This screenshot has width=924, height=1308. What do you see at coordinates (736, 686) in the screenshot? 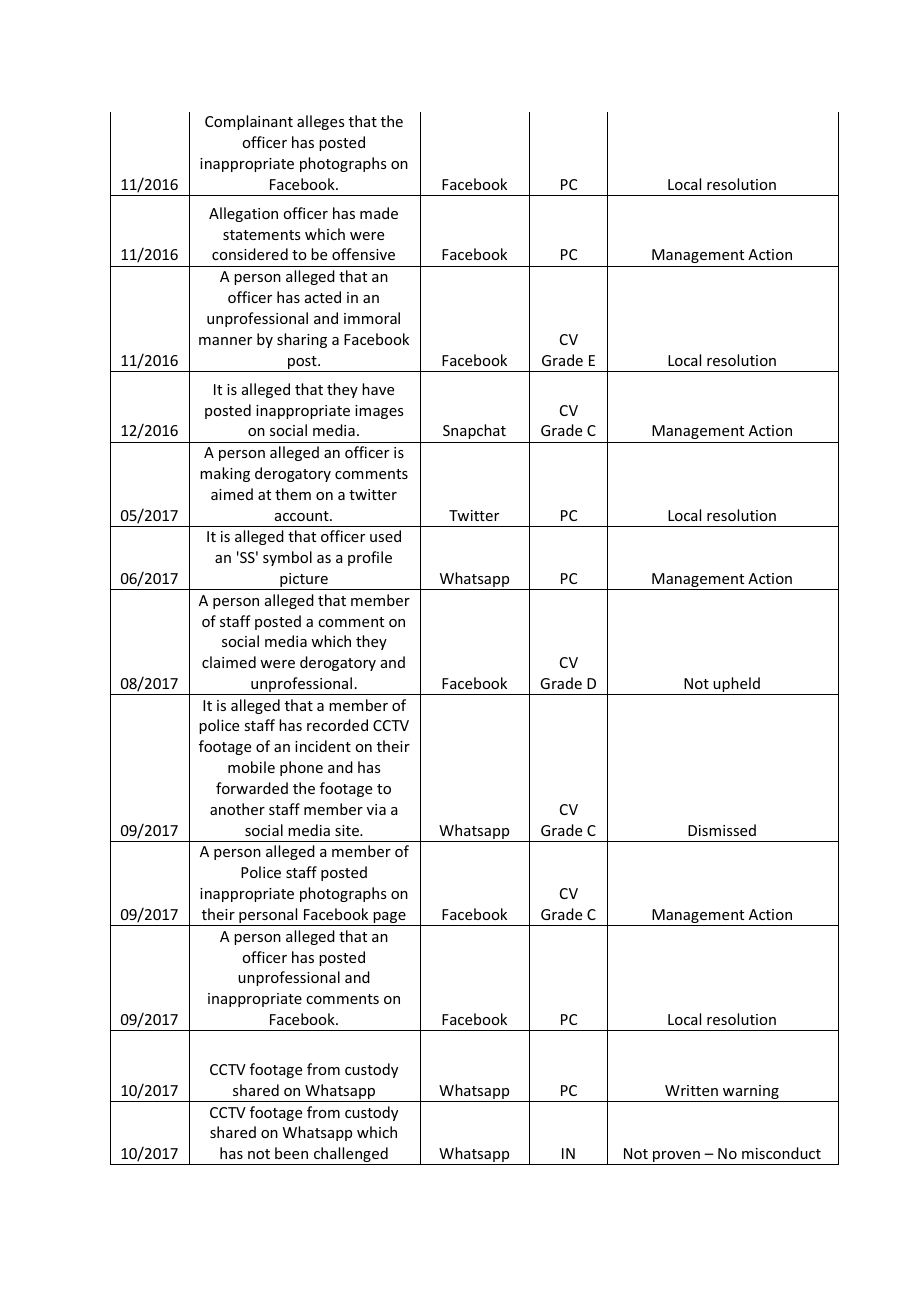
I see `upheld` at bounding box center [736, 686].
